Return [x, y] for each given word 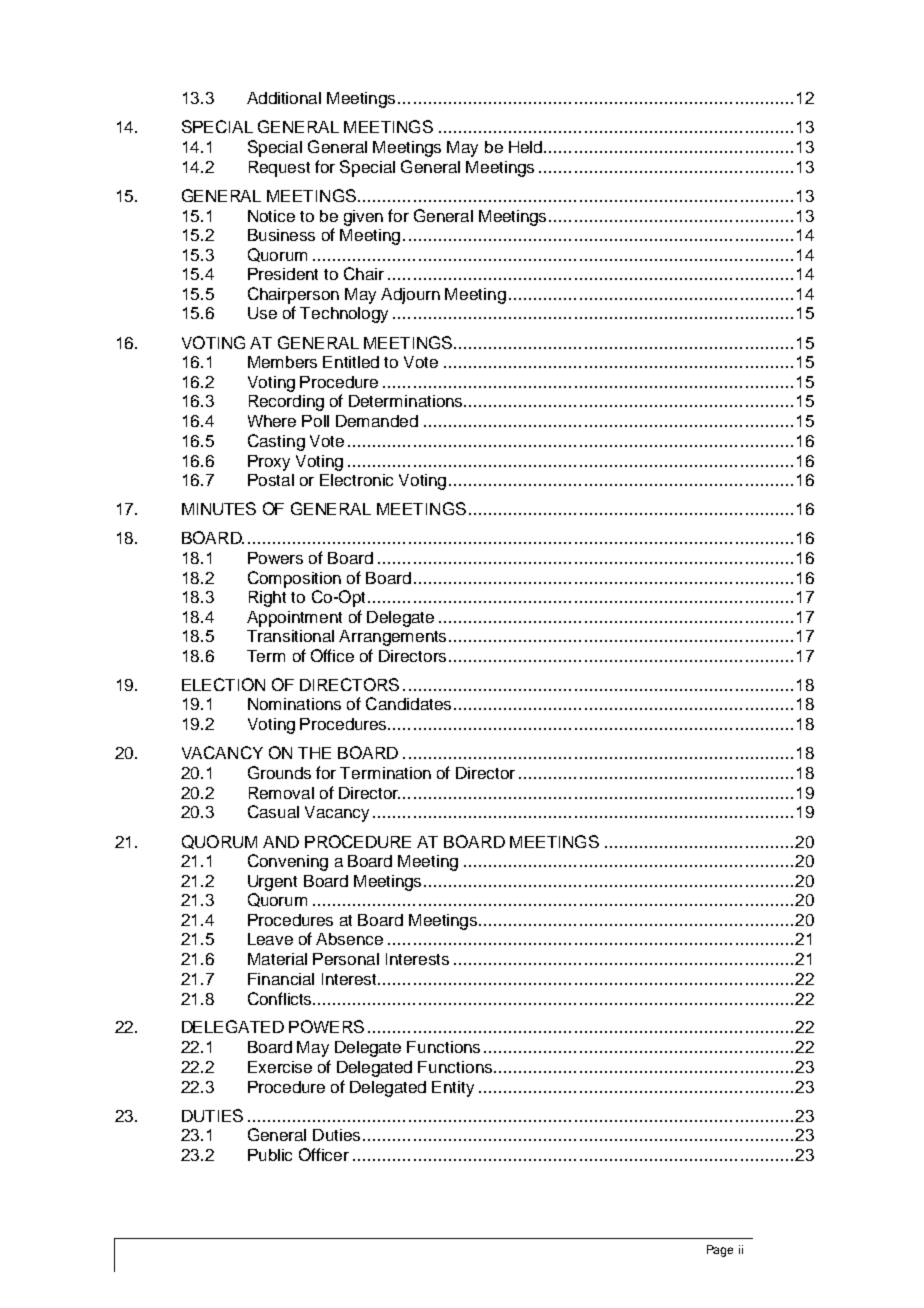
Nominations [294, 704]
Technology [344, 315]
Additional [284, 98]
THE [314, 753]
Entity [453, 1089]
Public [270, 1155]
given [363, 218]
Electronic [356, 480]
